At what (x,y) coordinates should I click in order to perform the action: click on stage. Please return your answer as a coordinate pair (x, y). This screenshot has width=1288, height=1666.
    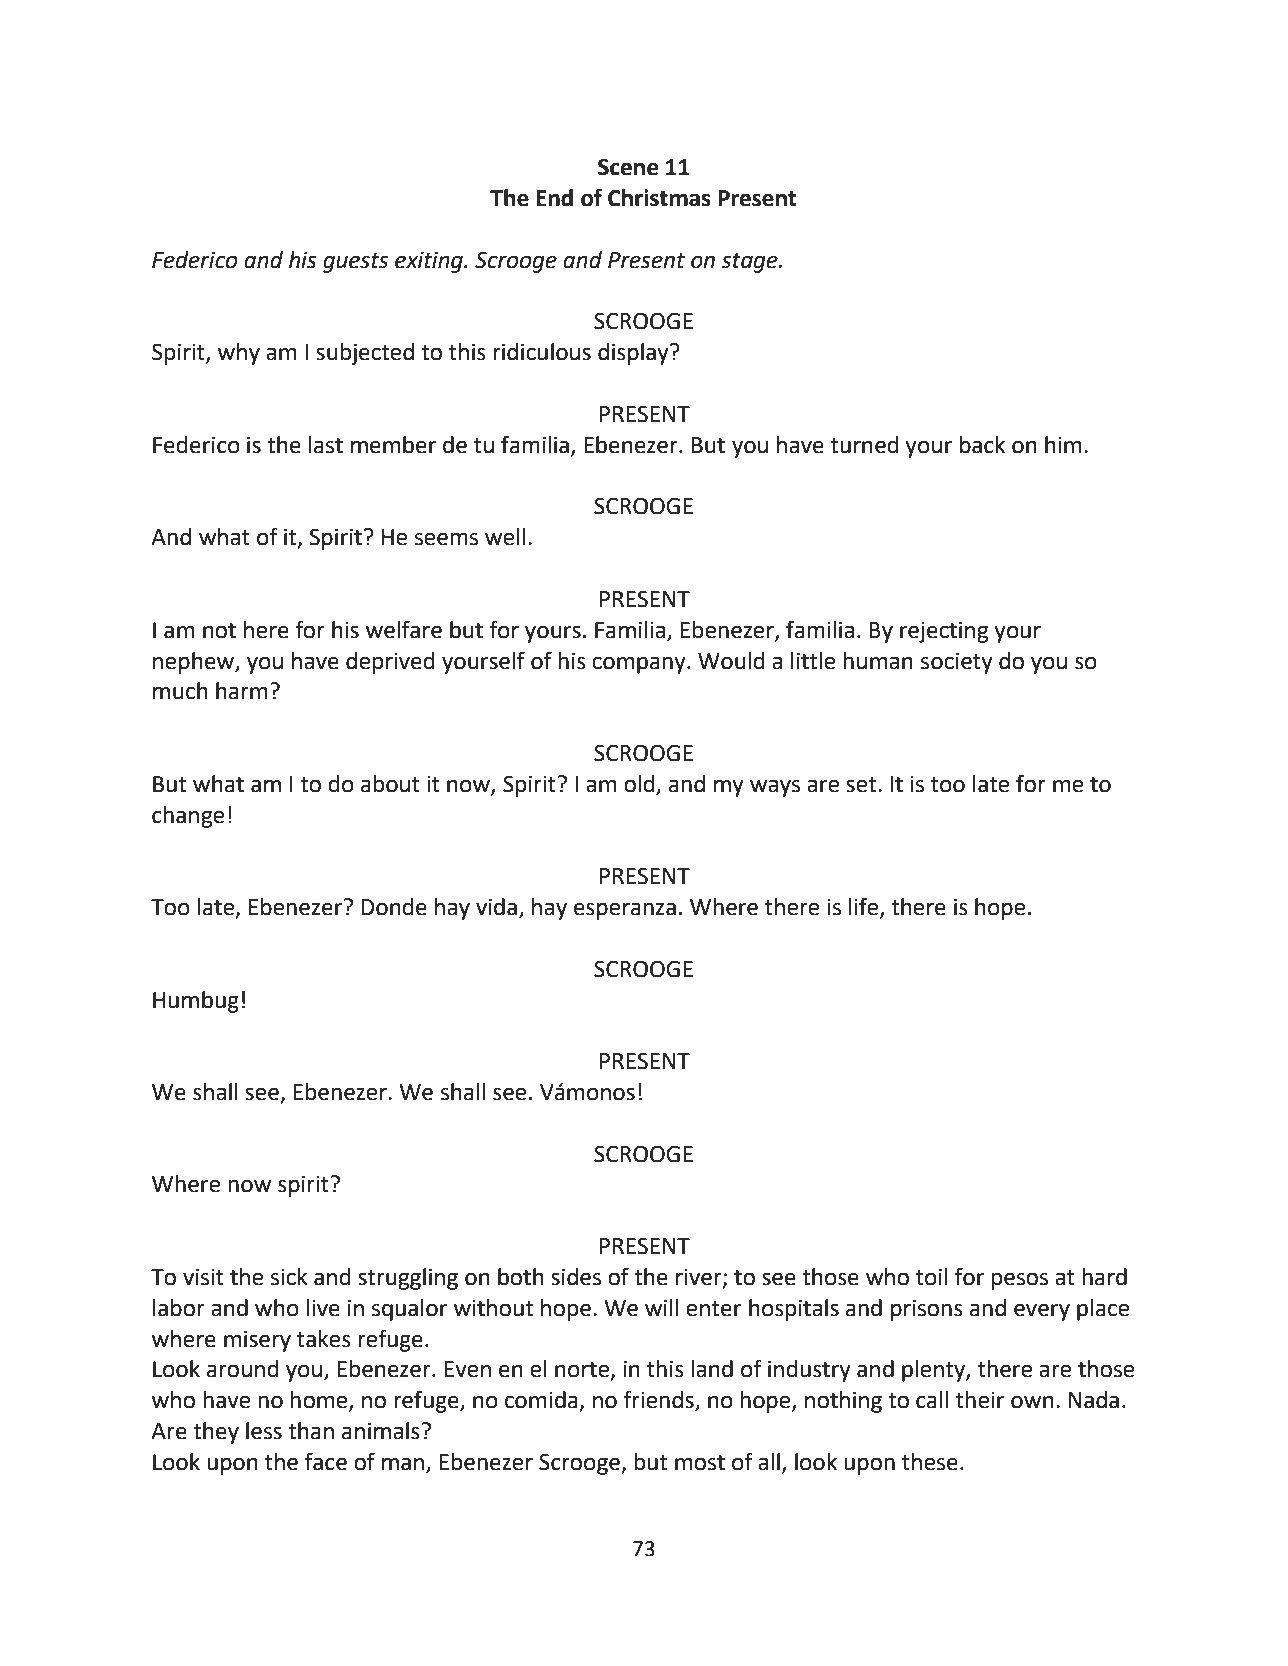
    Looking at the image, I should click on (750, 263).
